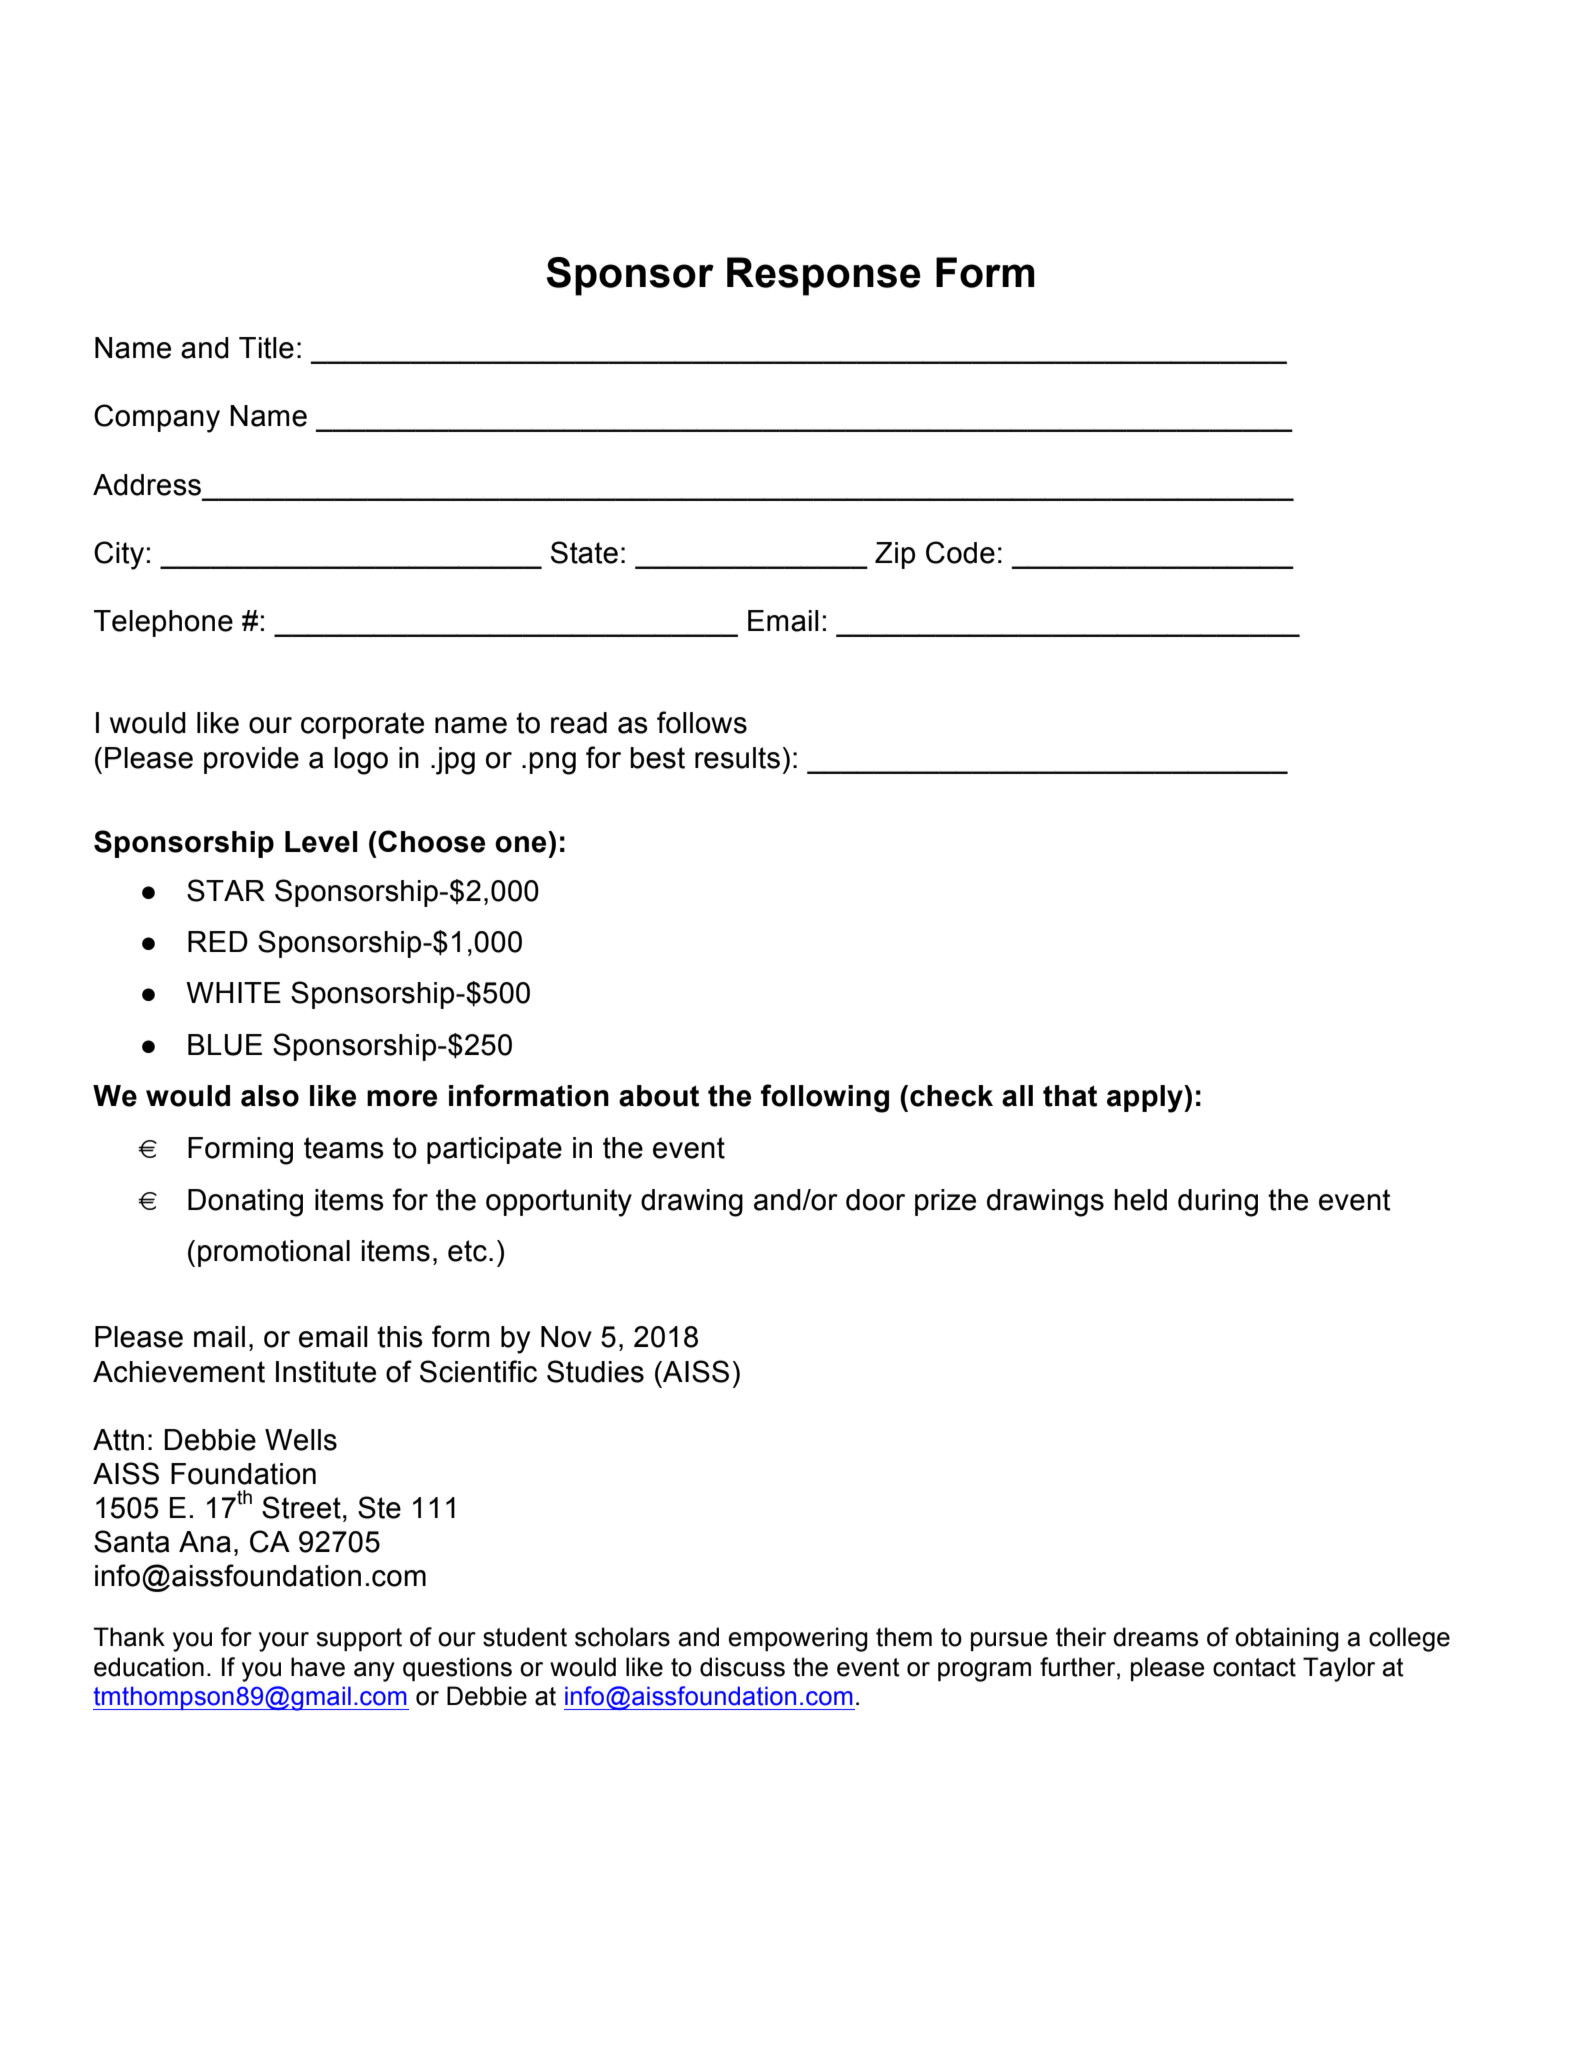 The width and height of the page is (1582, 2047). What do you see at coordinates (233, 992) in the page?
I see `WHITE` at bounding box center [233, 992].
